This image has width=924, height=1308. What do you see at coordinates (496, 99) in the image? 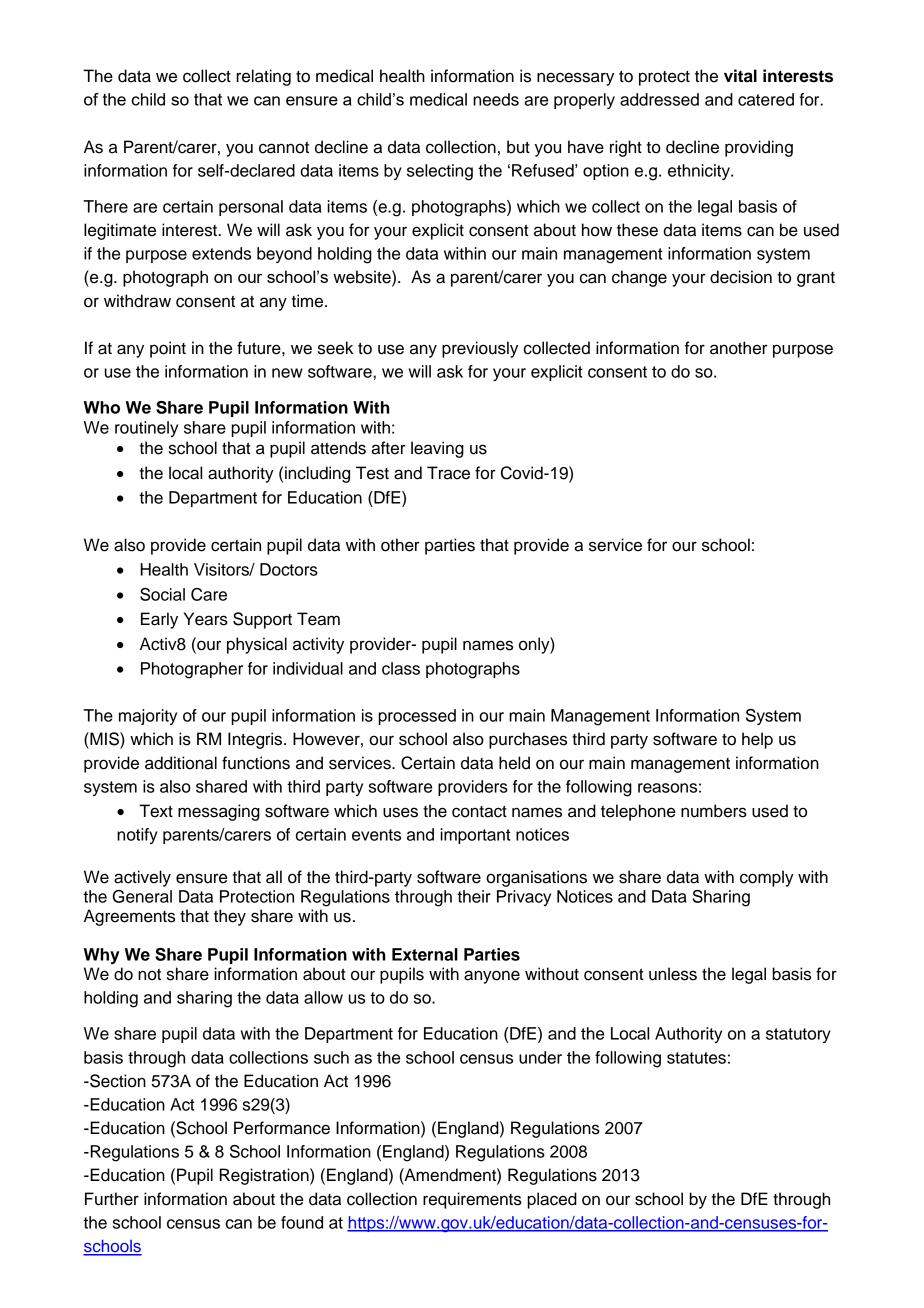
I see `needs` at bounding box center [496, 99].
